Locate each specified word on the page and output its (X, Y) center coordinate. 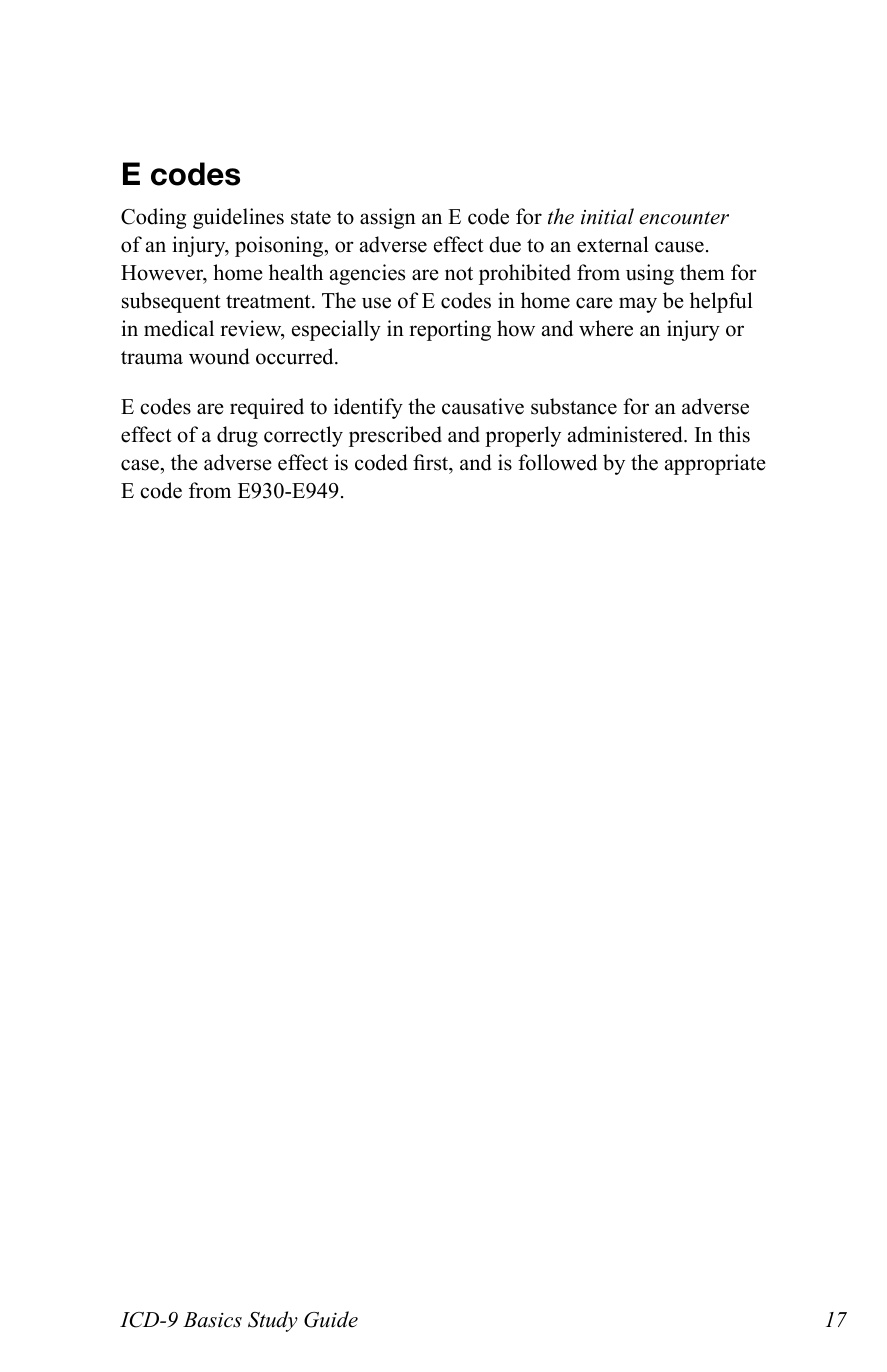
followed (557, 462)
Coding (153, 218)
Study (273, 1321)
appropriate (715, 464)
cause (679, 247)
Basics (212, 1320)
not (459, 274)
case (141, 465)
